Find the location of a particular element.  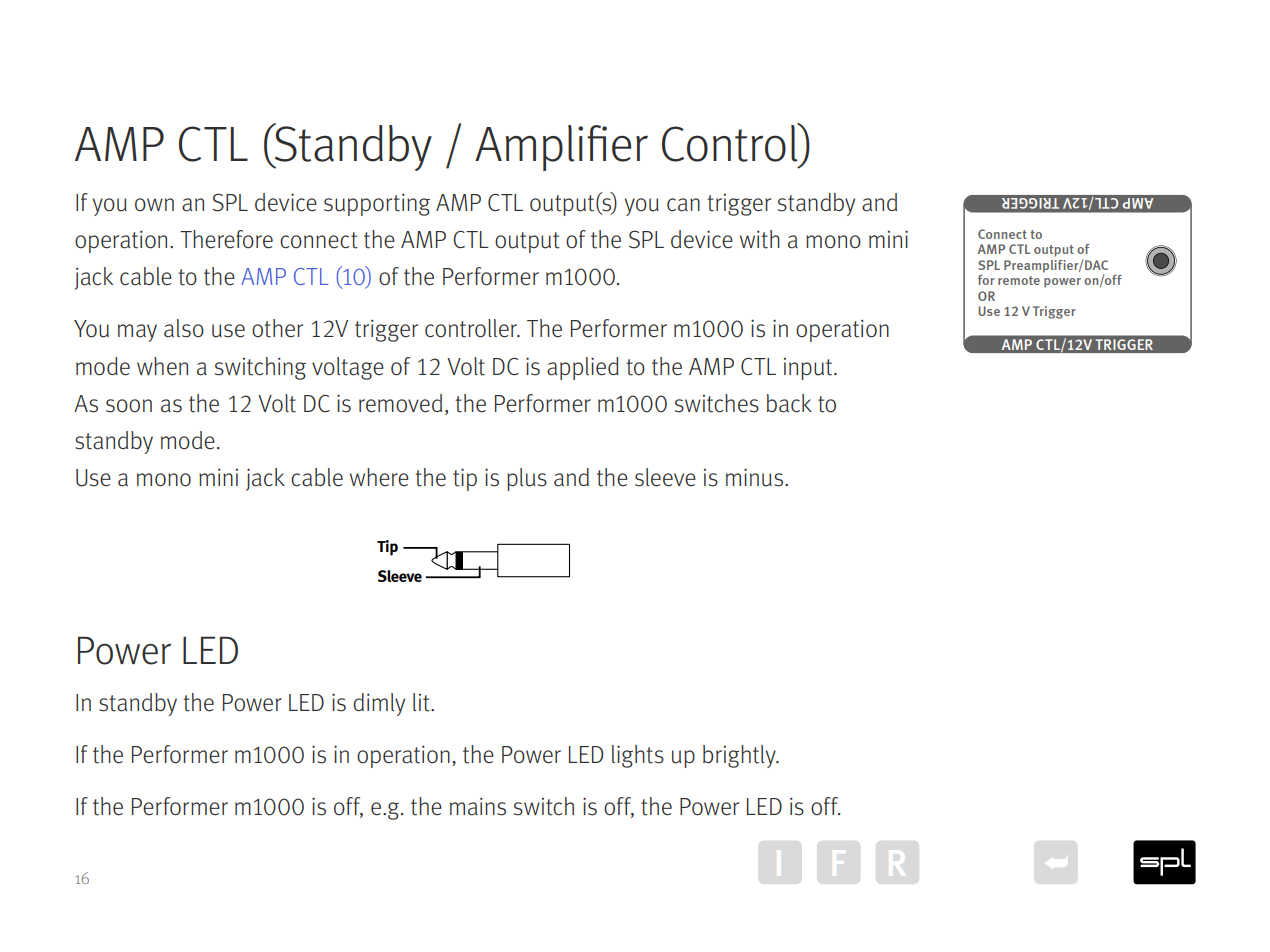

brightly is located at coordinates (740, 756).
